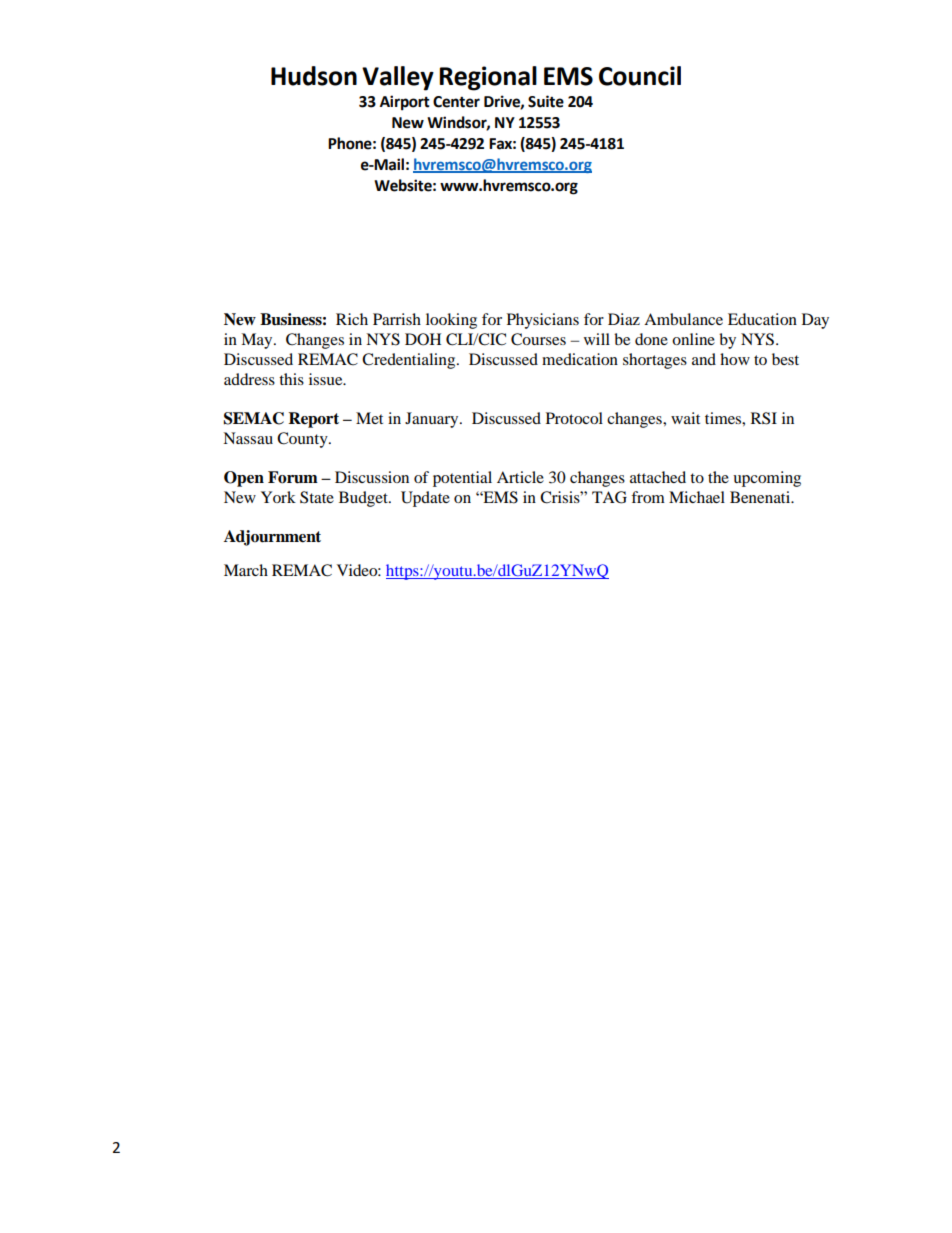  Describe the element at coordinates (405, 103) in the page. I see `Airport` at that location.
